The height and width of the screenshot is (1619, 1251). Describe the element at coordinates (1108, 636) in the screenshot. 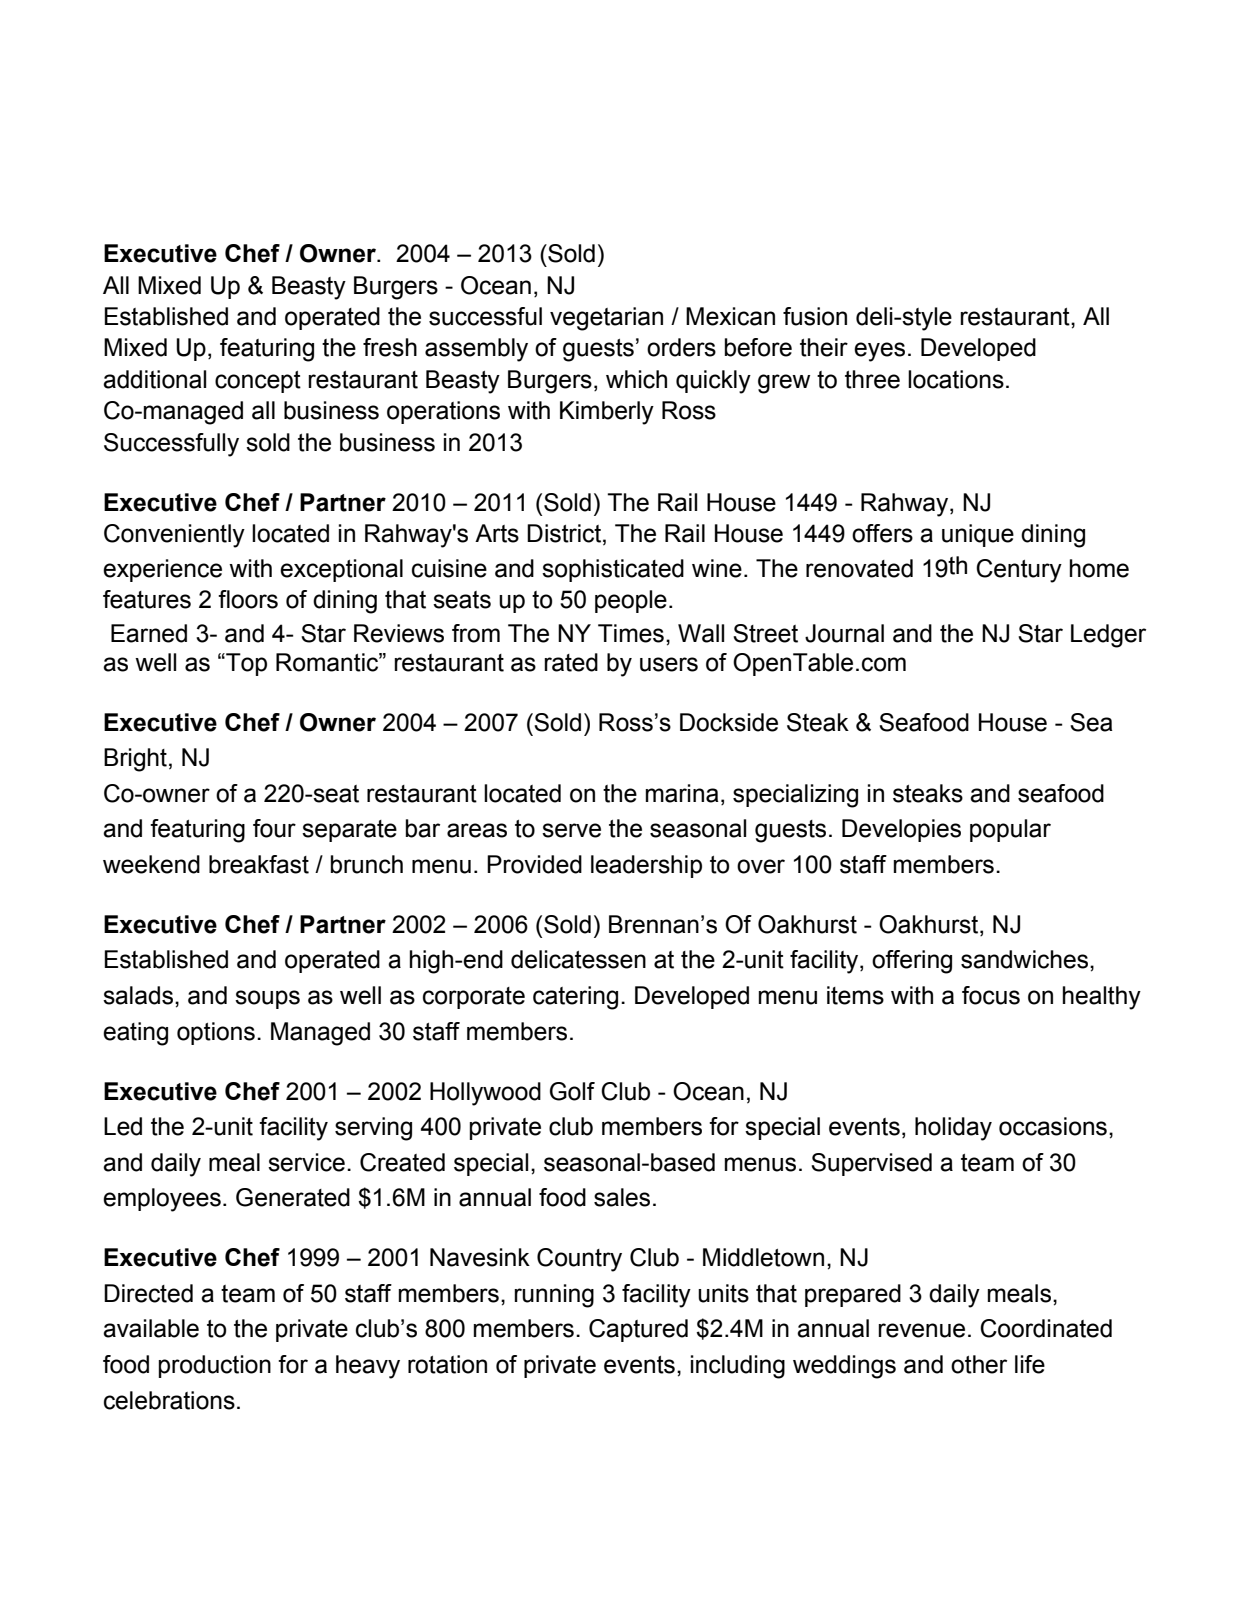

I see `Ledger` at that location.
